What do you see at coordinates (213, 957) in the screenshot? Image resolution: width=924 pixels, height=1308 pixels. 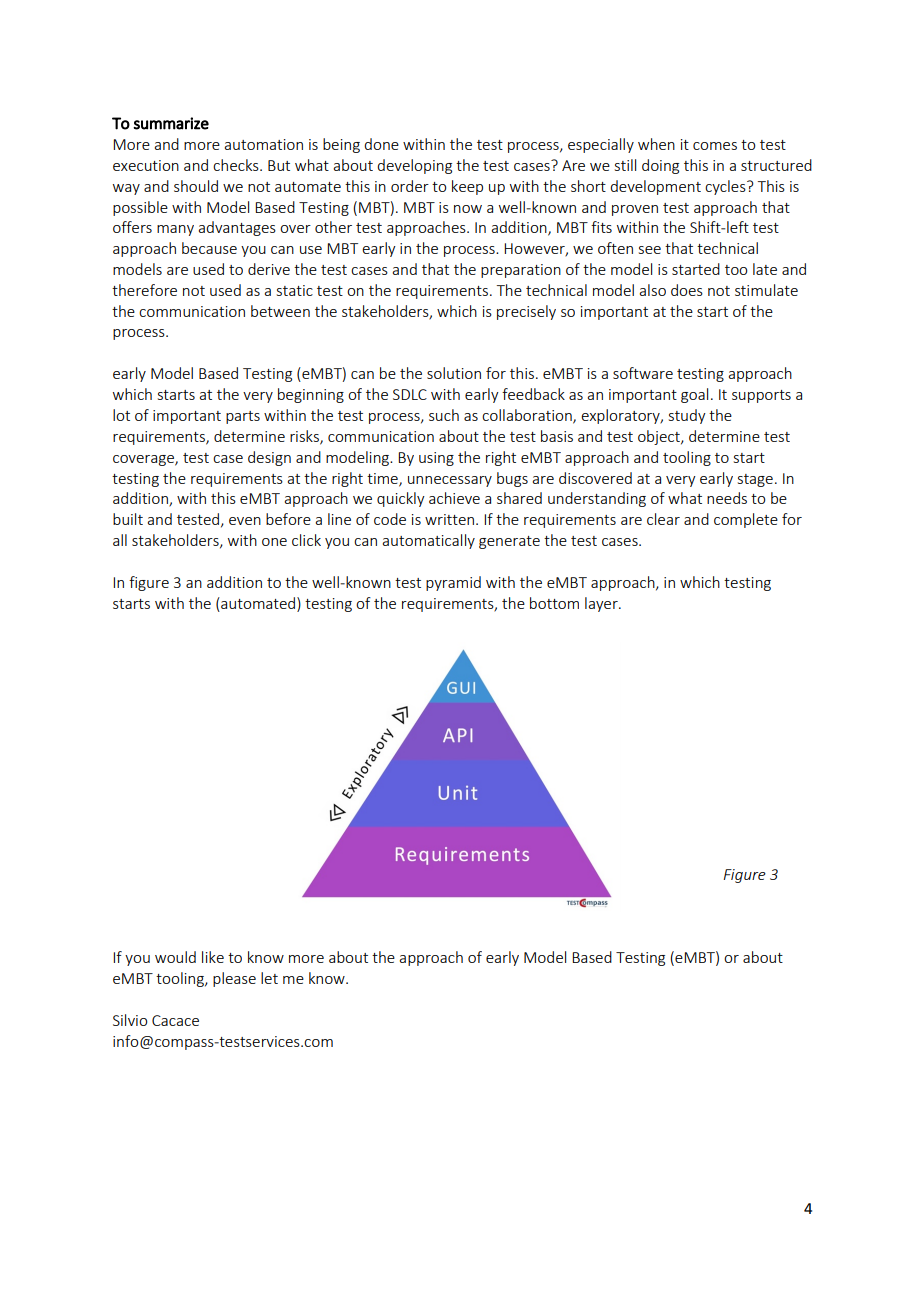 I see `like` at bounding box center [213, 957].
